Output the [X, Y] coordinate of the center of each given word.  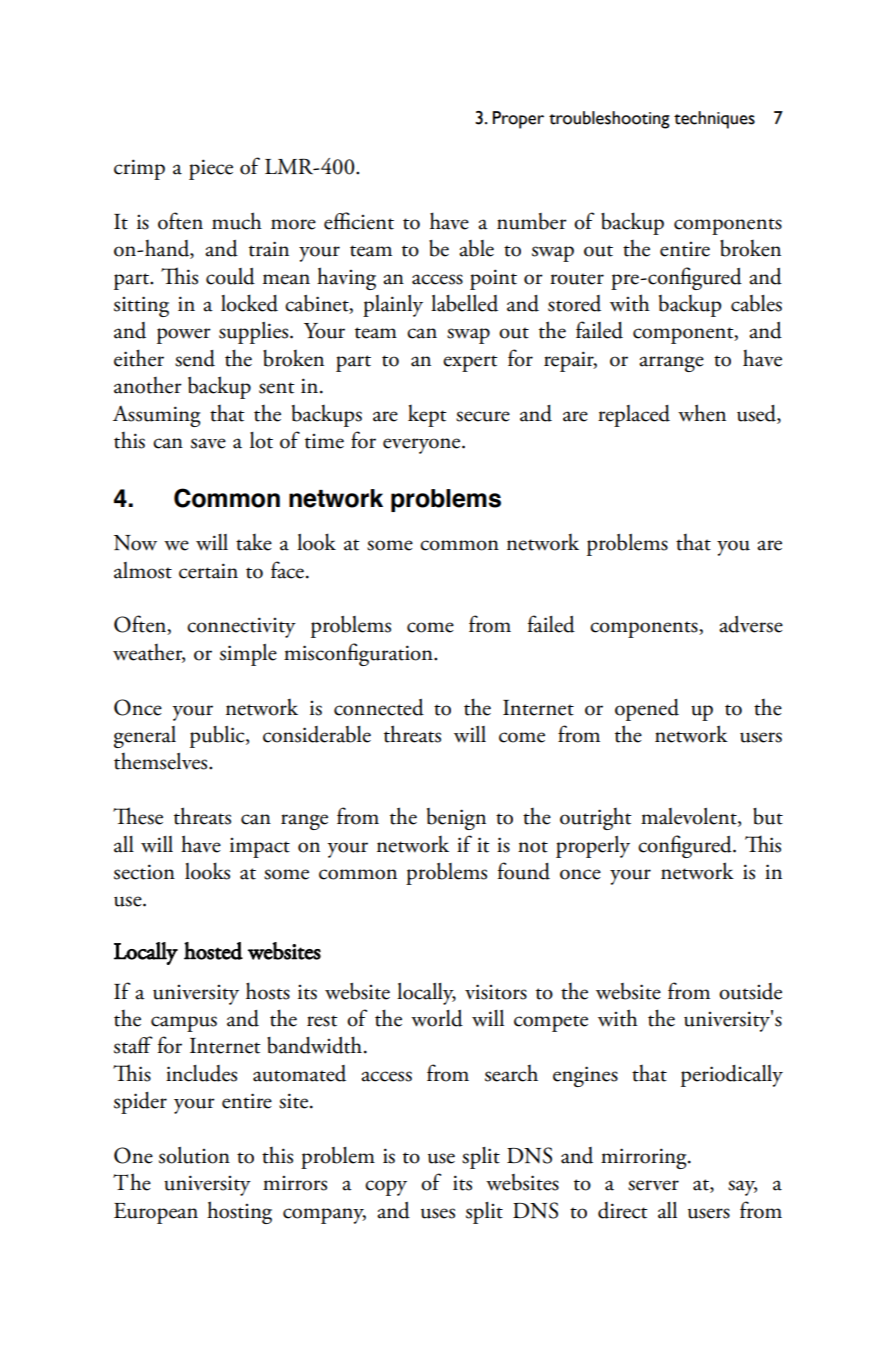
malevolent [690, 817]
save [208, 443]
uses [438, 1213]
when [702, 413]
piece [211, 169]
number [532, 221]
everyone [423, 446]
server [653, 1185]
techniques [714, 120]
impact [260, 848]
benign [456, 819]
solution [194, 1155]
